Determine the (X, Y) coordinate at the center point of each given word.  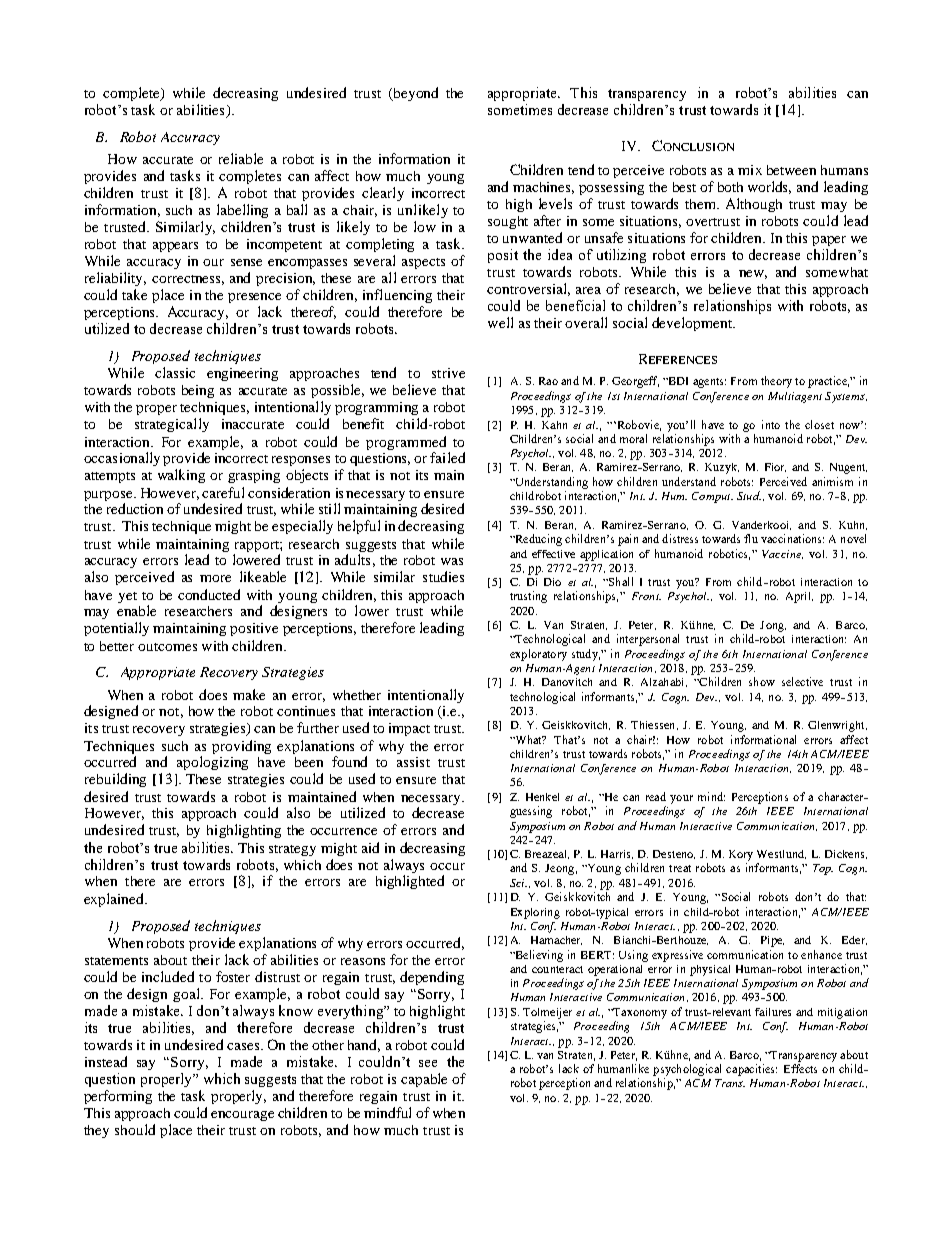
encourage (242, 1116)
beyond (414, 94)
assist (413, 762)
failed (447, 457)
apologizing (212, 763)
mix (750, 170)
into (771, 424)
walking (181, 476)
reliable (241, 158)
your (681, 799)
